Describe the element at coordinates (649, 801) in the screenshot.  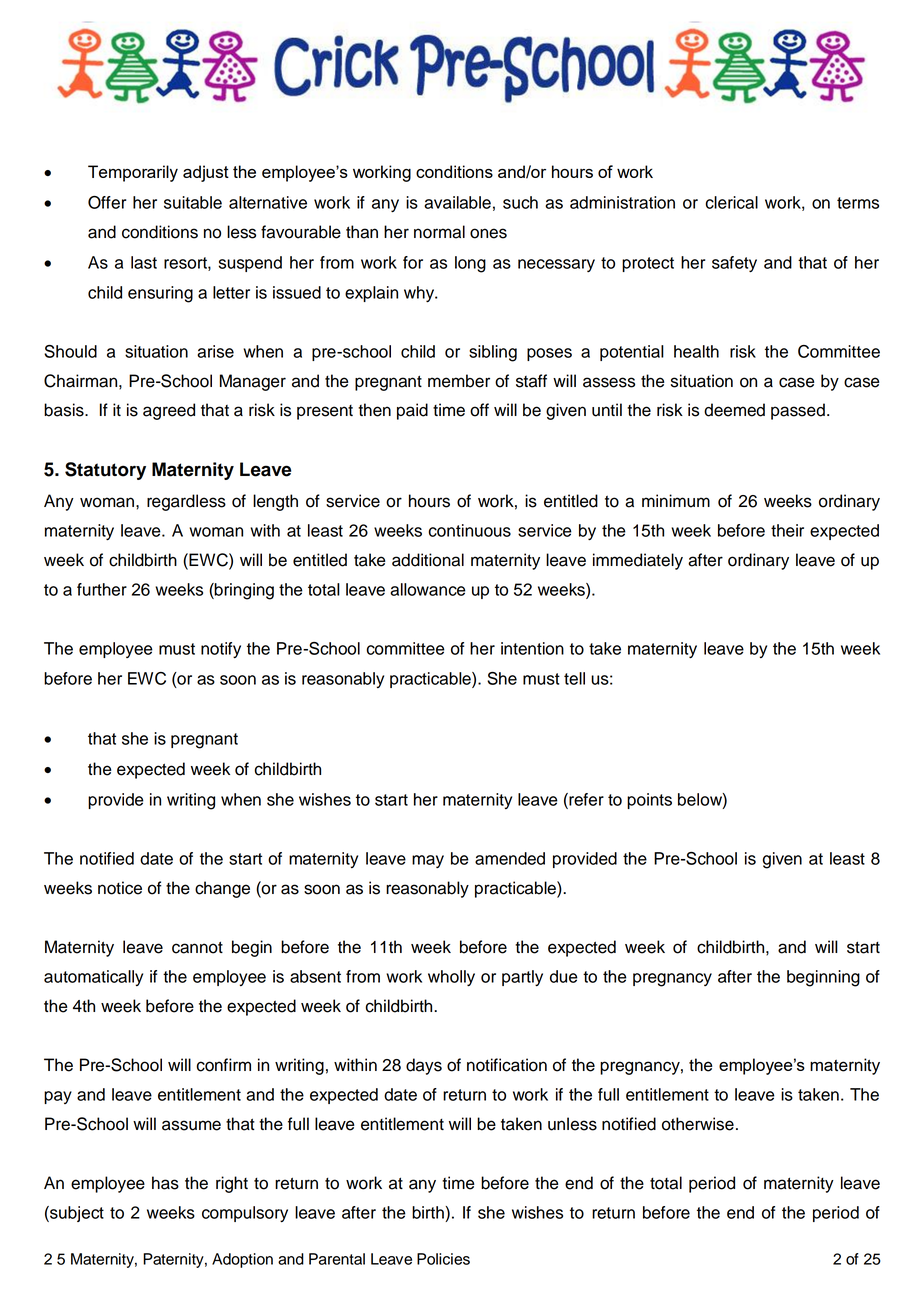
I see `points` at that location.
